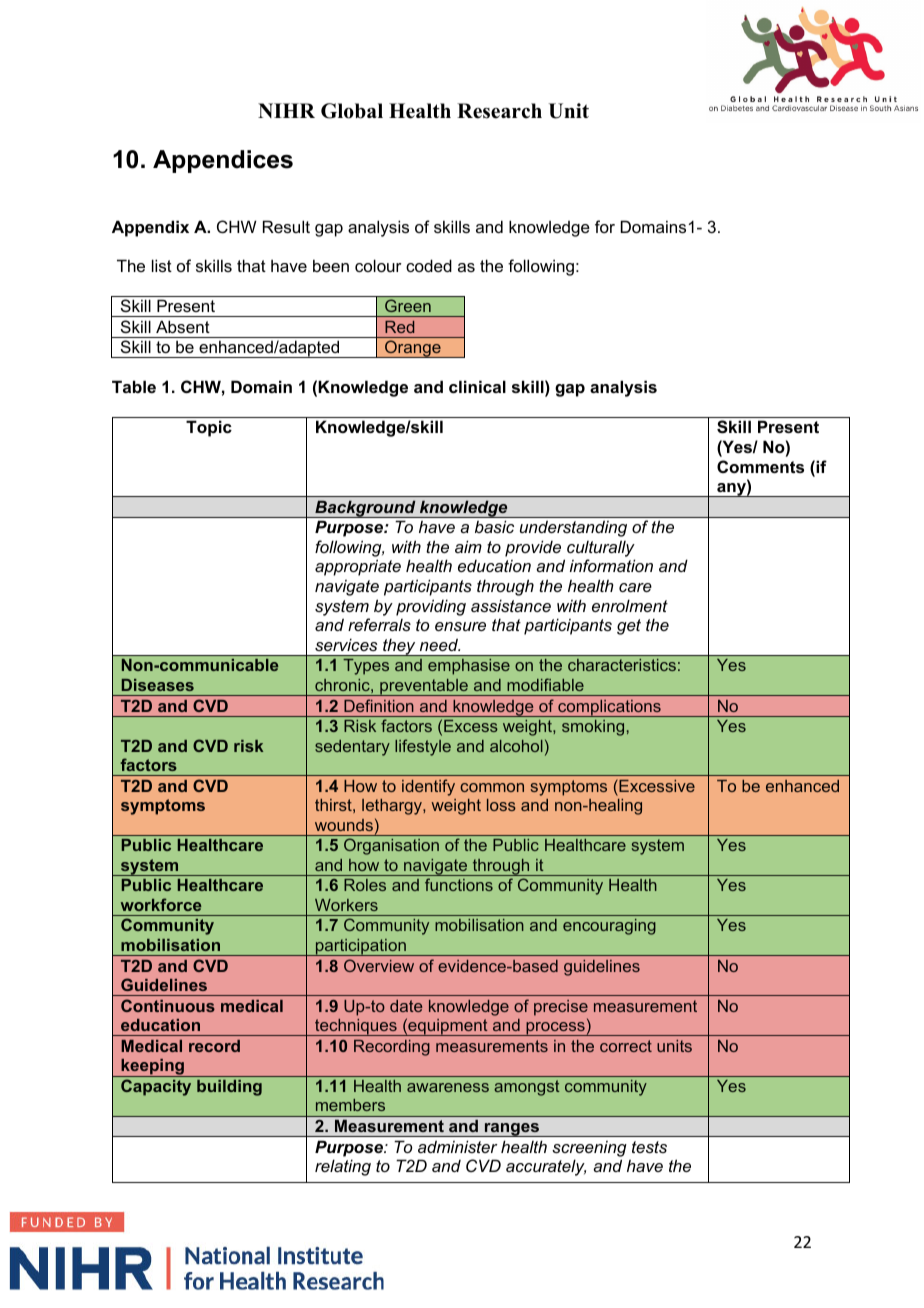 Image resolution: width=924 pixels, height=1308 pixels. What do you see at coordinates (609, 927) in the screenshot?
I see `encouraging` at bounding box center [609, 927].
